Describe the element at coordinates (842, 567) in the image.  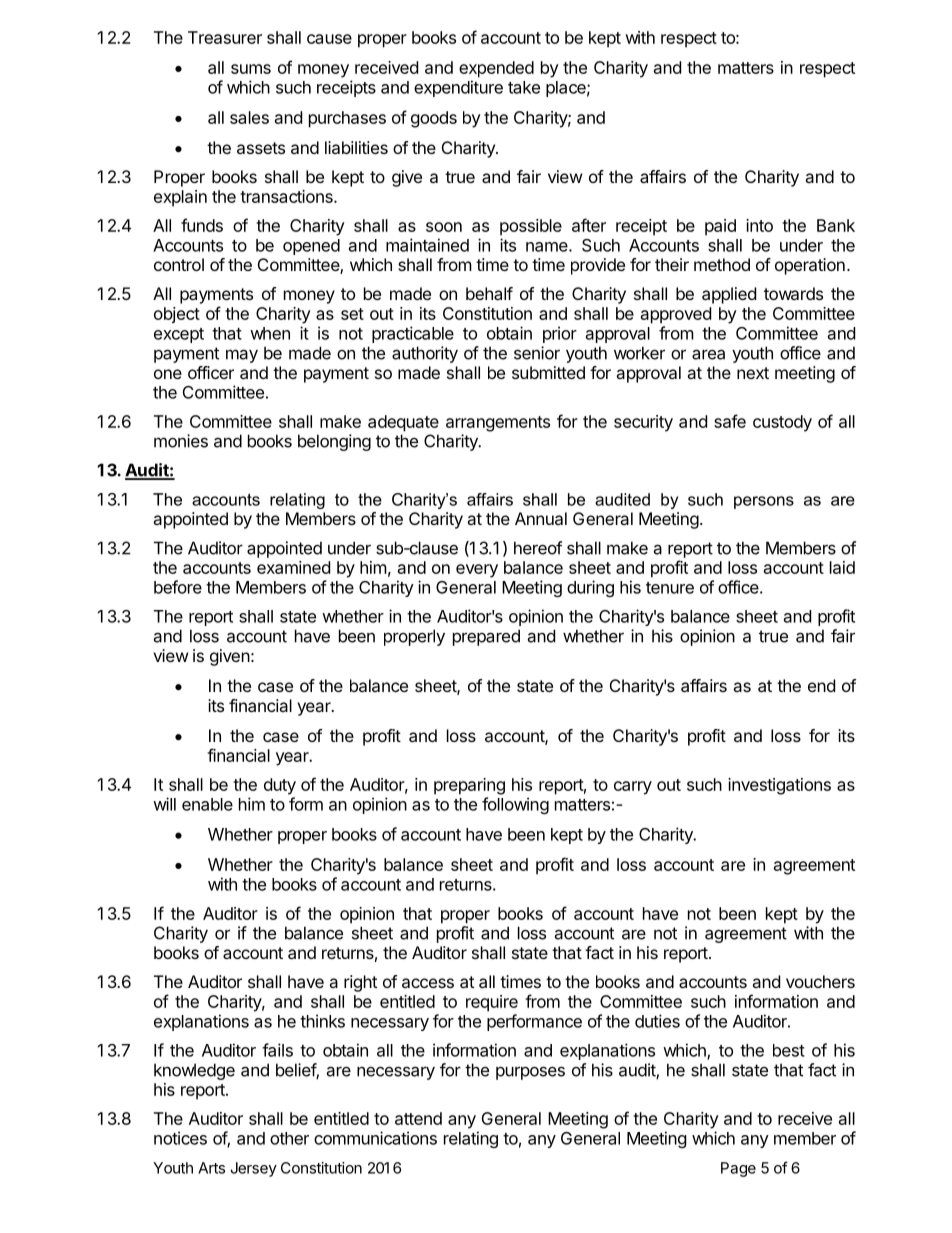
I see `laid` at that location.
